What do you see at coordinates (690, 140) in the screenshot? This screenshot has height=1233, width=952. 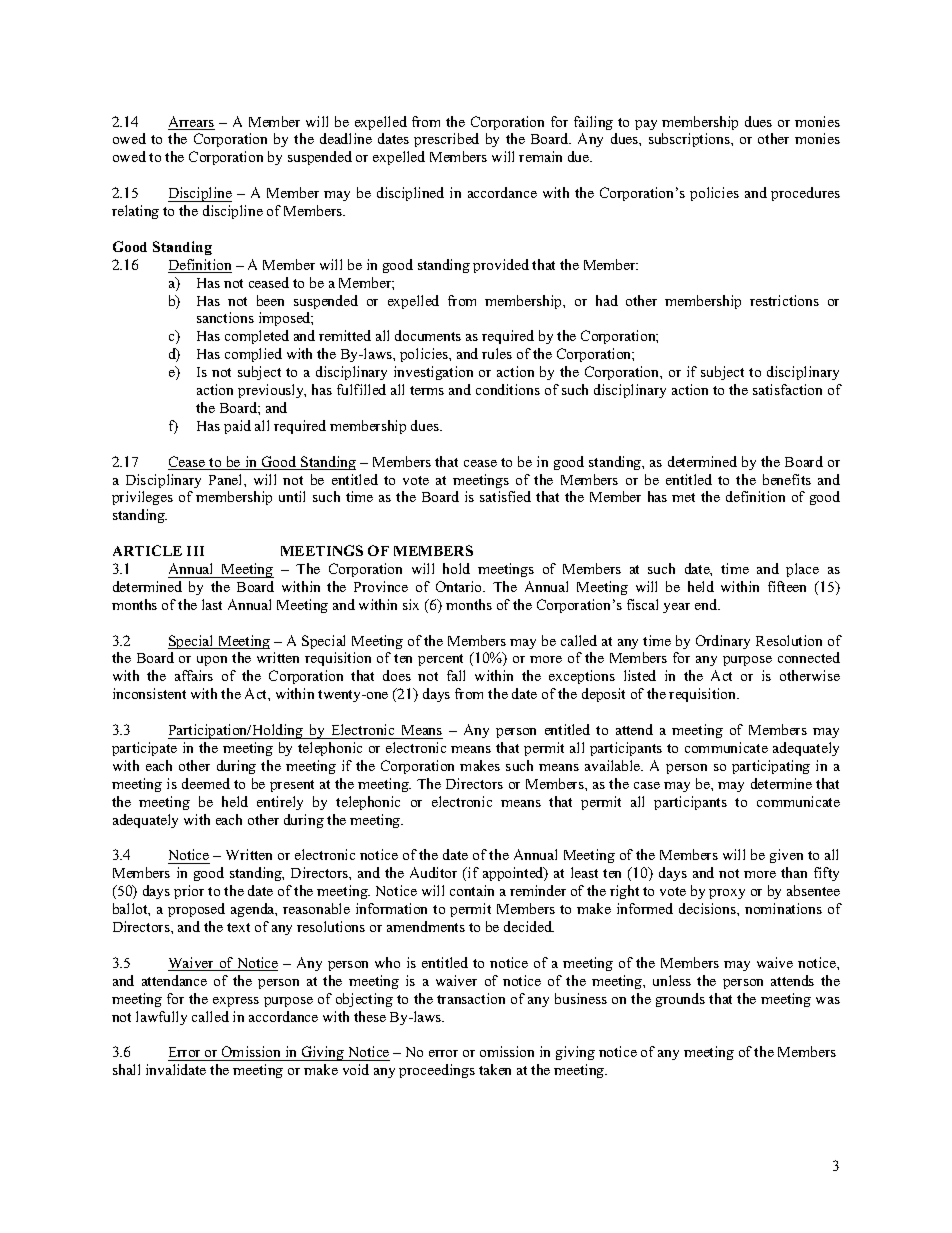 I see `subscriptions` at bounding box center [690, 140].
